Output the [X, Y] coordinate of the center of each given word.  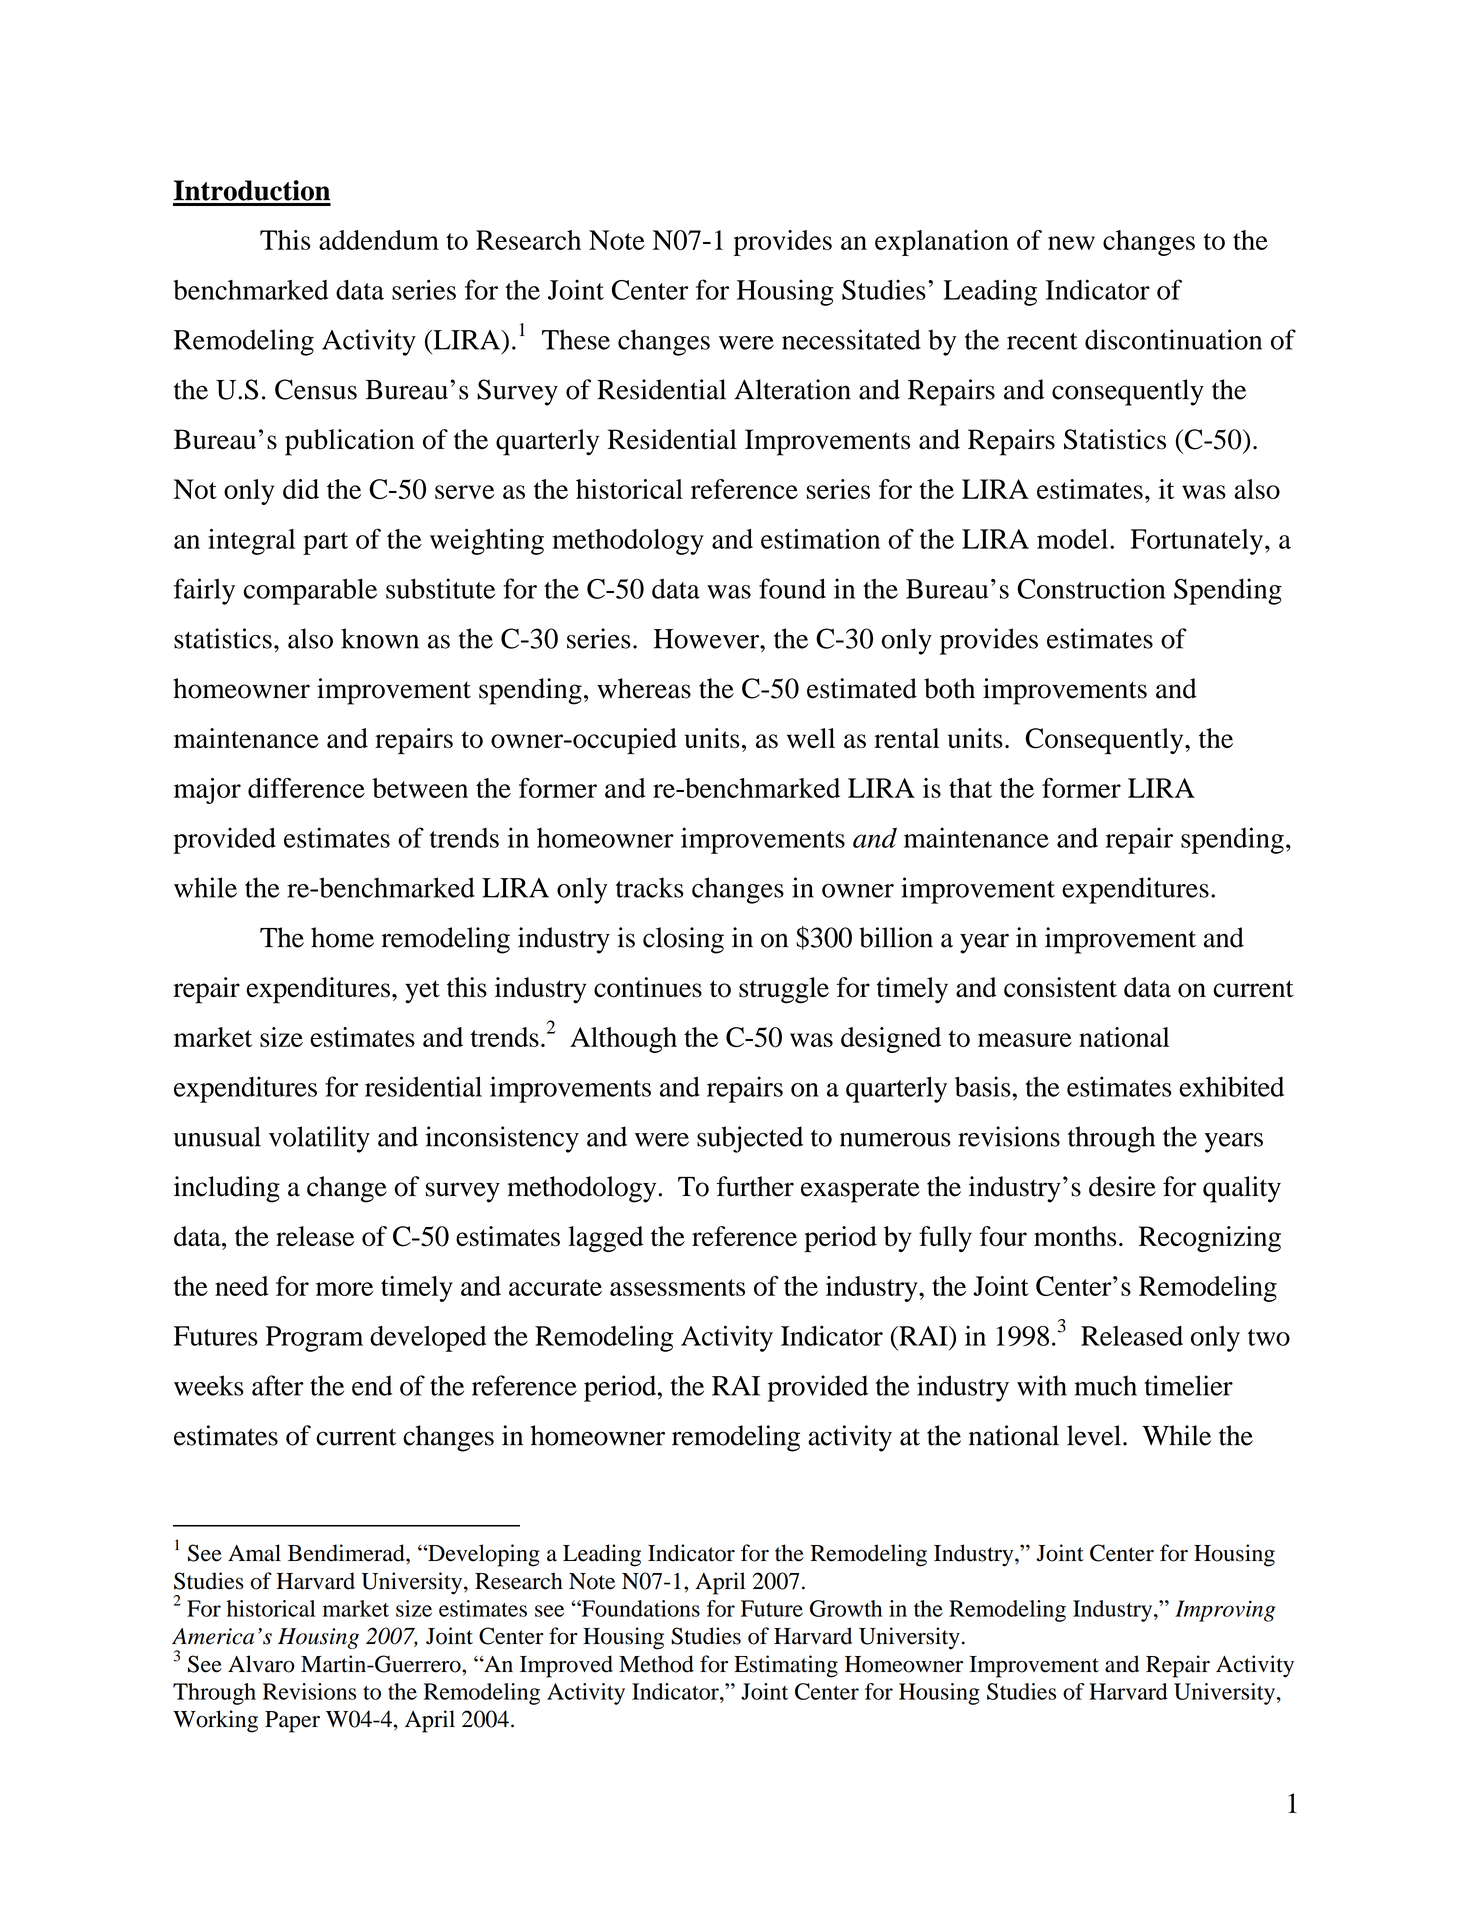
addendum [379, 240]
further [755, 1186]
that [970, 788]
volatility [319, 1139]
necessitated [851, 339]
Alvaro [261, 1664]
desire [1122, 1186]
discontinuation [1173, 339]
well [811, 738]
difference [306, 788]
